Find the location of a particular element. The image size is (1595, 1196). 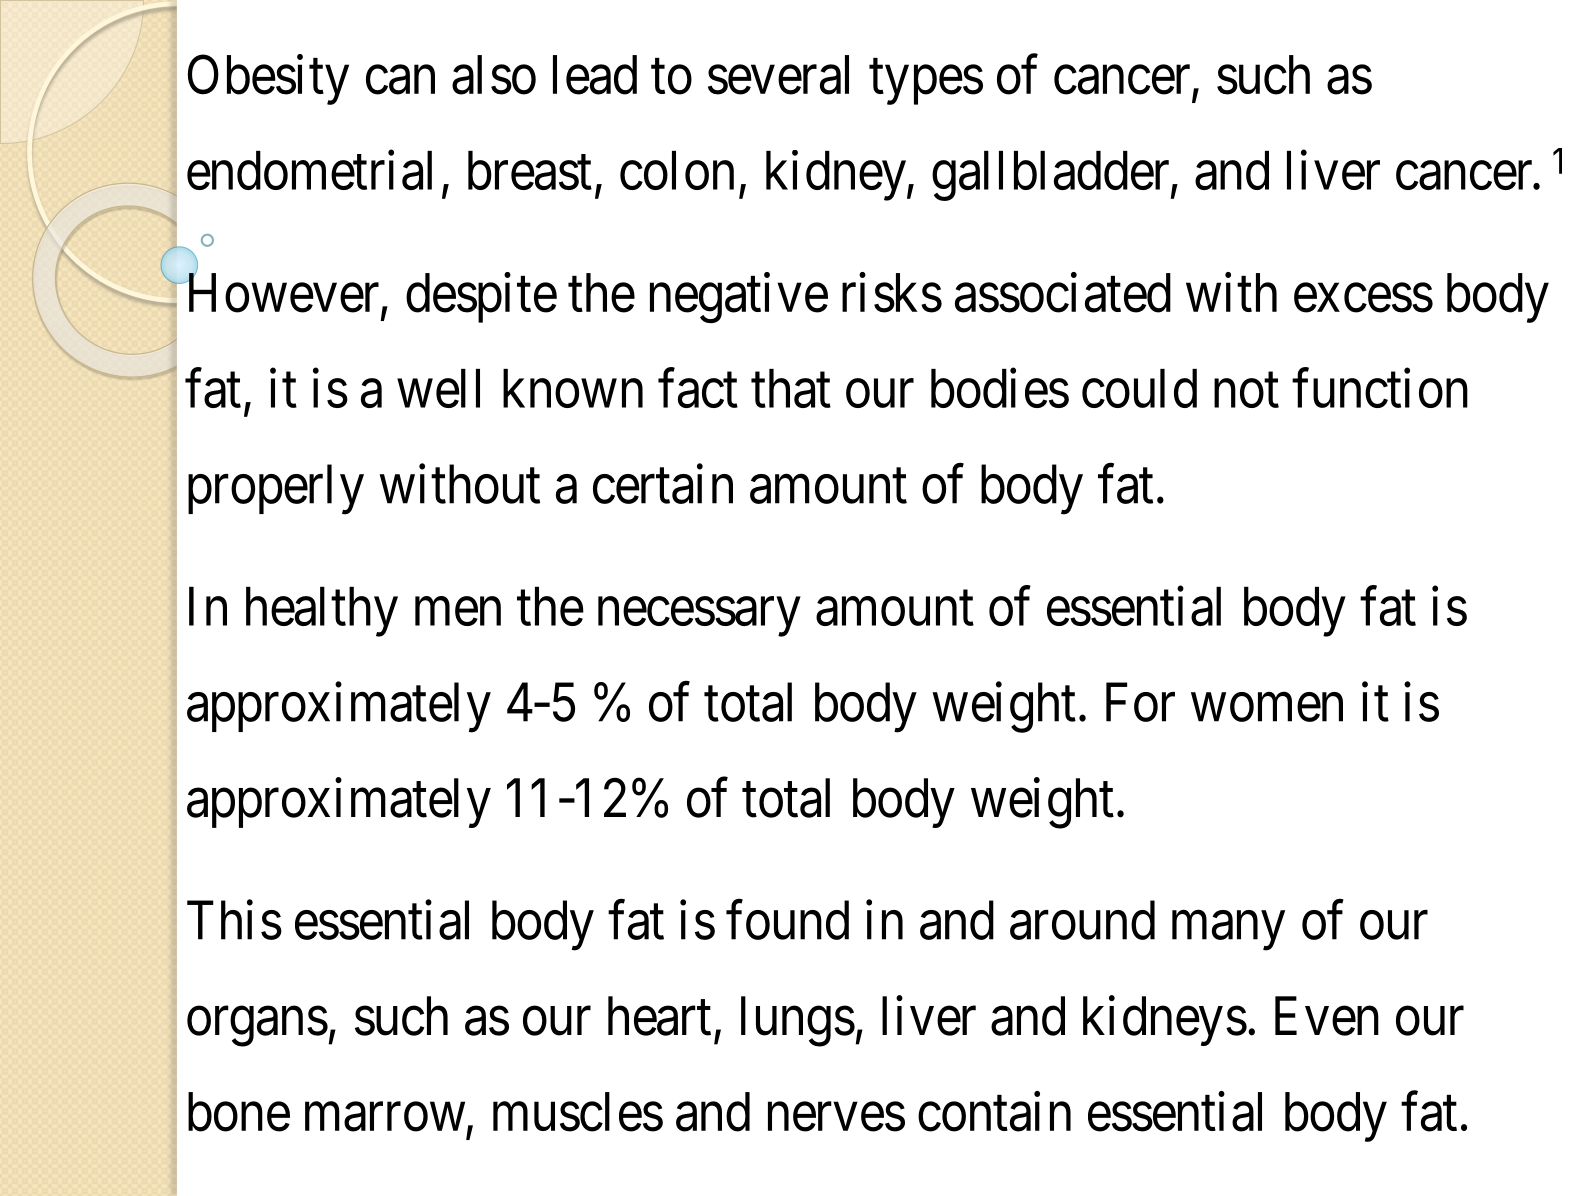

not is located at coordinates (1246, 391).
